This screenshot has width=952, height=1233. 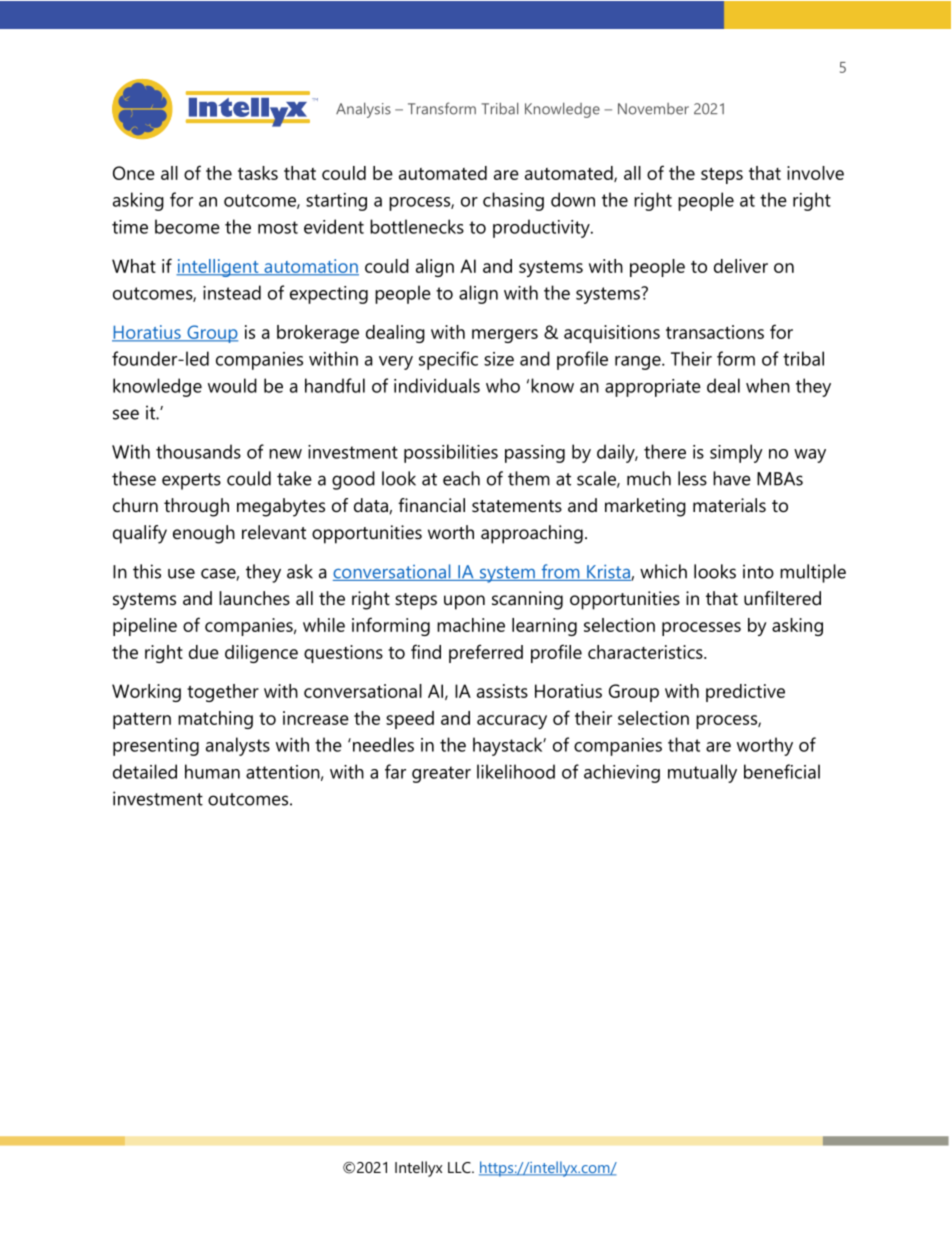 What do you see at coordinates (258, 173) in the screenshot?
I see `tasks` at bounding box center [258, 173].
